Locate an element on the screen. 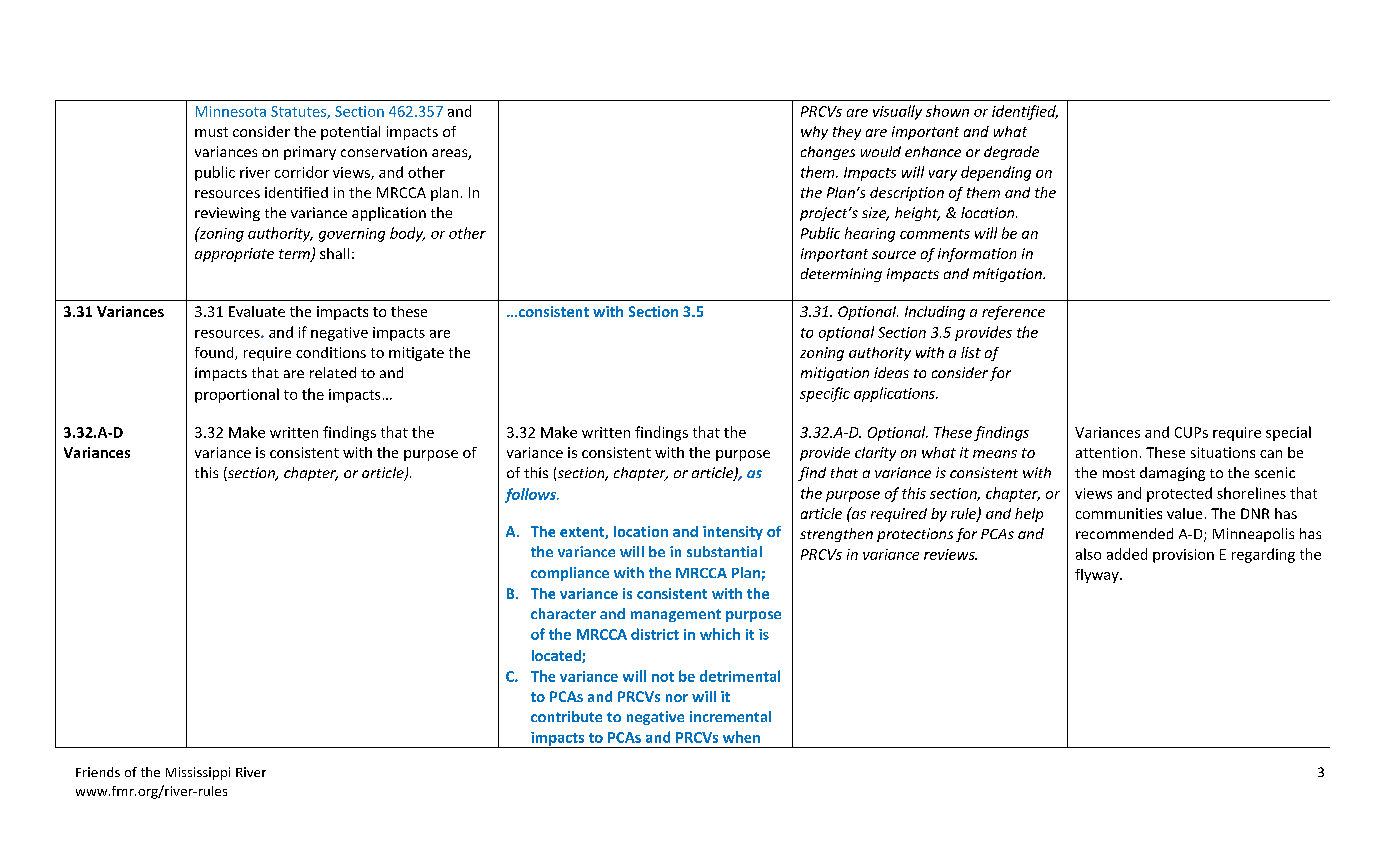 Image resolution: width=1400 pixels, height=850 pixels. when is located at coordinates (741, 737).
